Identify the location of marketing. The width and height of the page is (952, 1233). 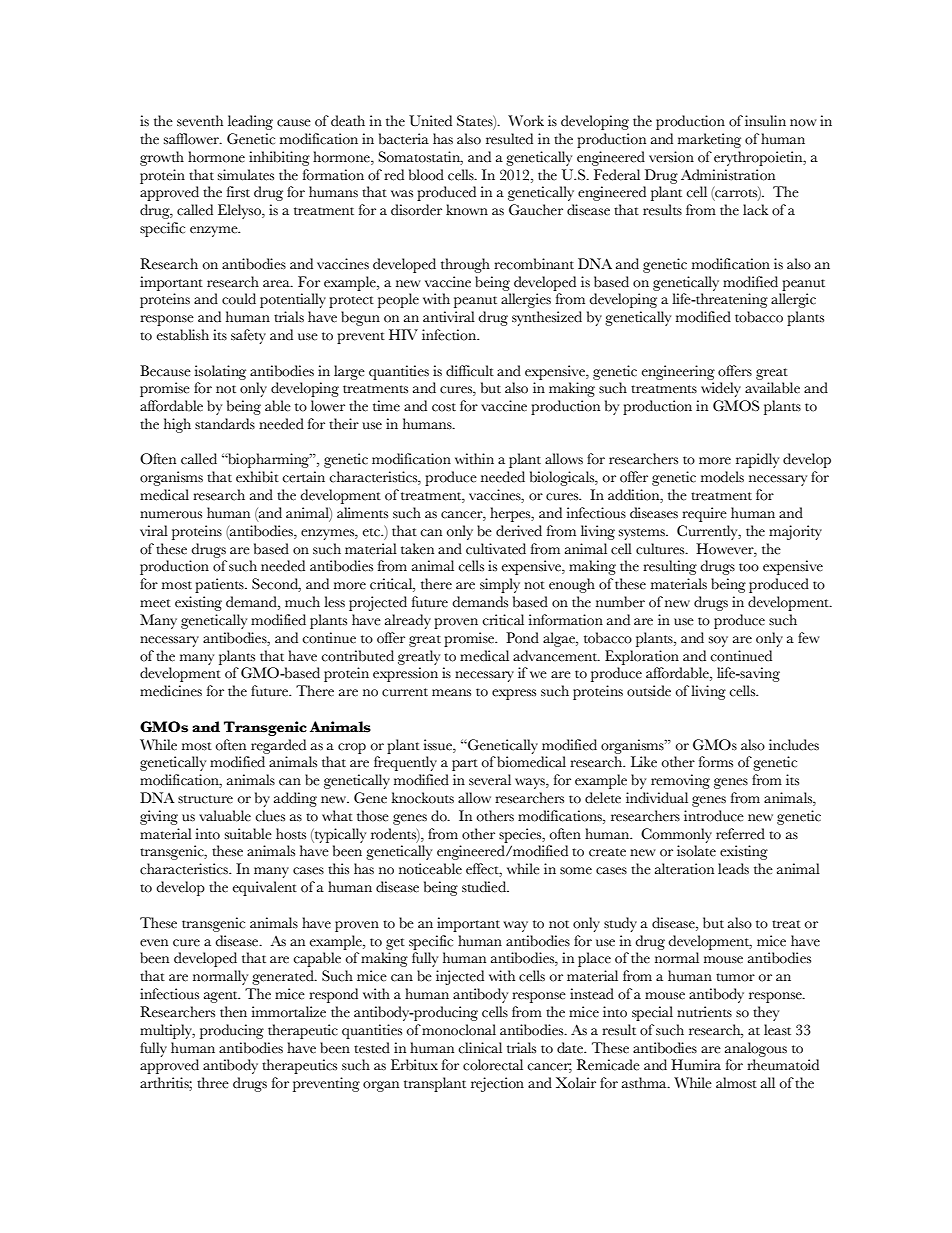
(709, 140).
